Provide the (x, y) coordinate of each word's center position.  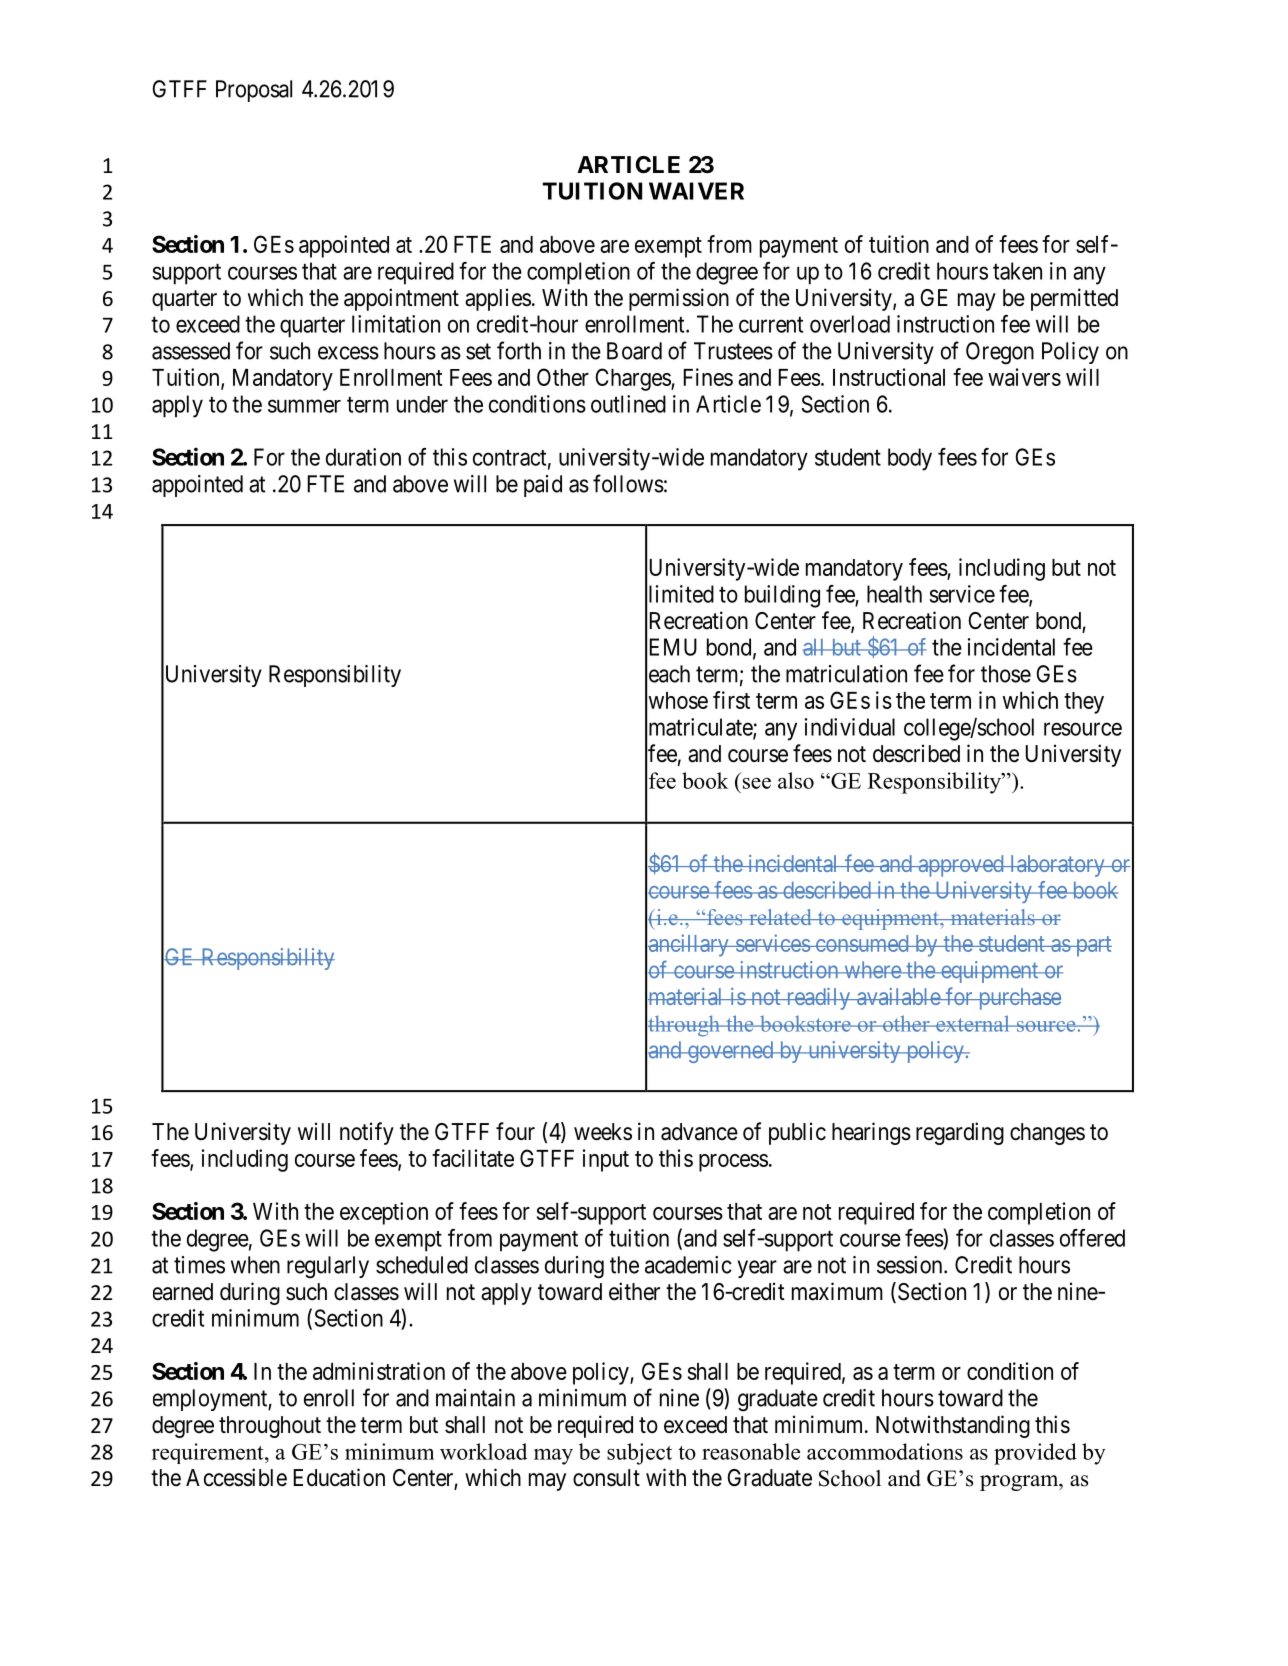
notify (367, 1133)
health (894, 594)
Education (339, 1477)
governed (730, 1052)
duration (363, 457)
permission (679, 299)
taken (1017, 271)
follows (628, 483)
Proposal (254, 91)
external (973, 1023)
